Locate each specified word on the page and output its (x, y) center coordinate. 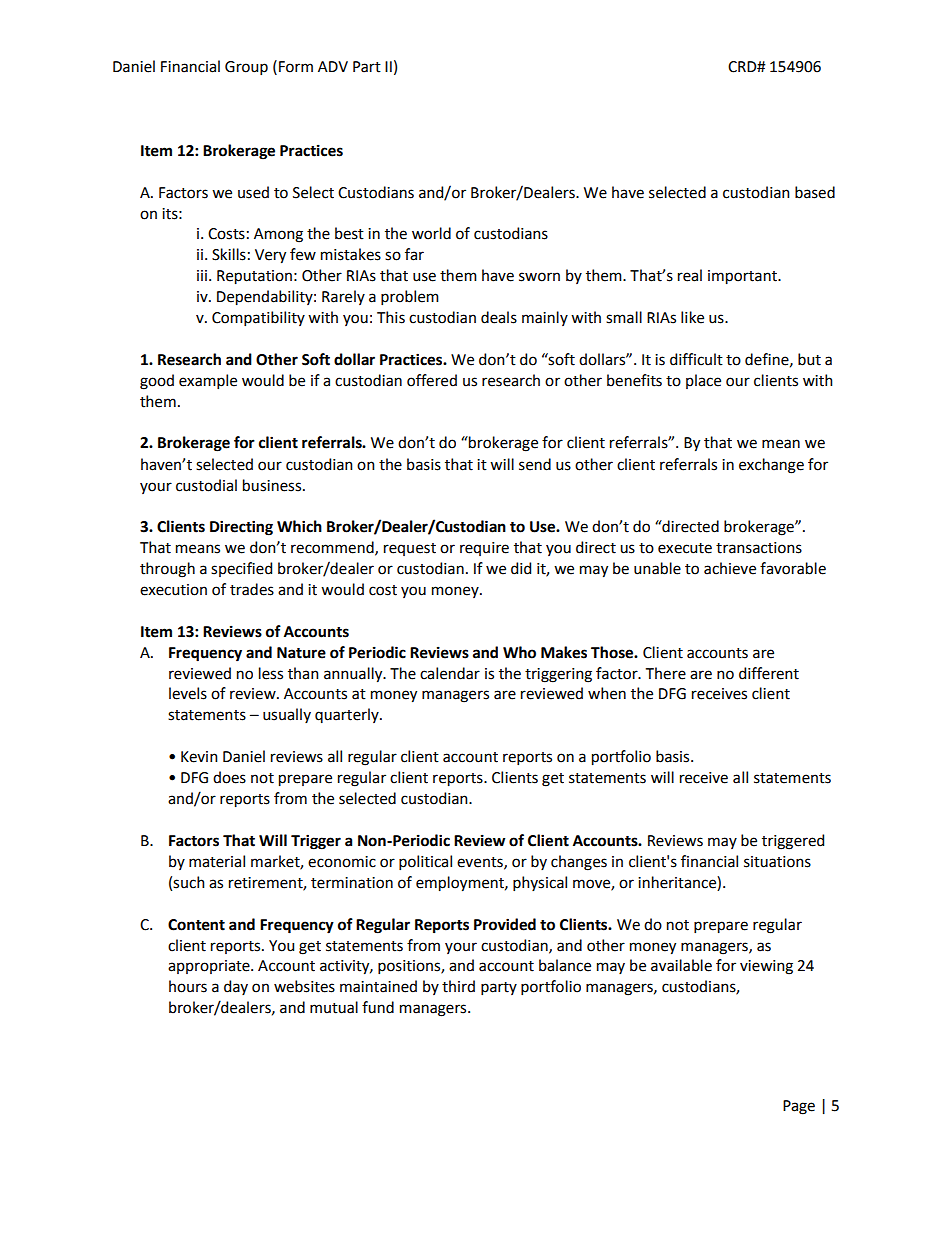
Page (799, 1107)
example (208, 381)
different (769, 673)
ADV (333, 66)
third (458, 986)
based (815, 192)
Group (246, 68)
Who (519, 652)
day (236, 987)
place (703, 381)
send (535, 464)
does (229, 777)
